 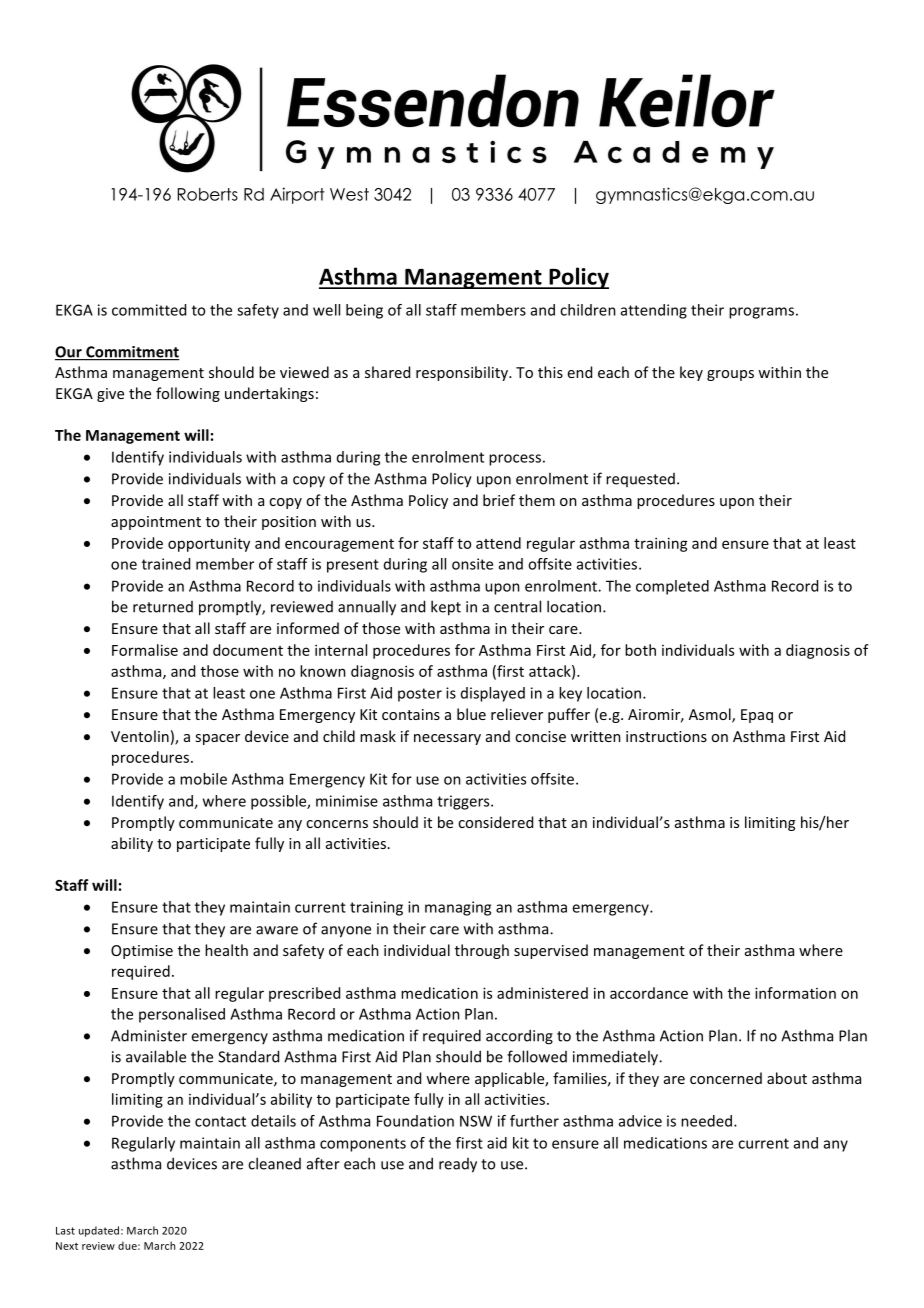 What do you see at coordinates (208, 194) in the screenshot?
I see `Roberts` at bounding box center [208, 194].
